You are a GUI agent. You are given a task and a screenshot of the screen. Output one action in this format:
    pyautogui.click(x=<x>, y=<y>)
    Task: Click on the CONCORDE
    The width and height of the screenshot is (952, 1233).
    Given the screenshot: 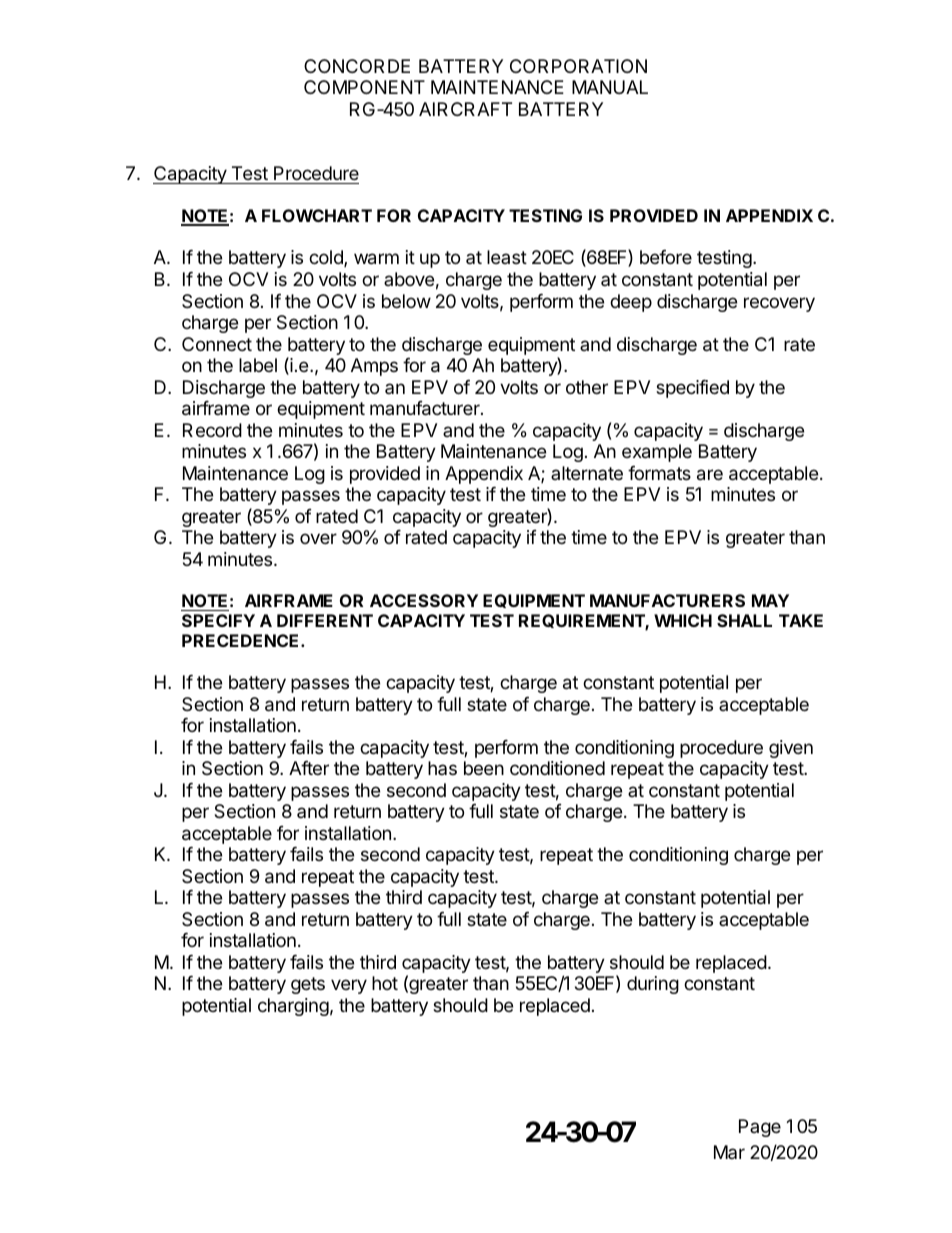 What is the action you would take?
    pyautogui.click(x=357, y=66)
